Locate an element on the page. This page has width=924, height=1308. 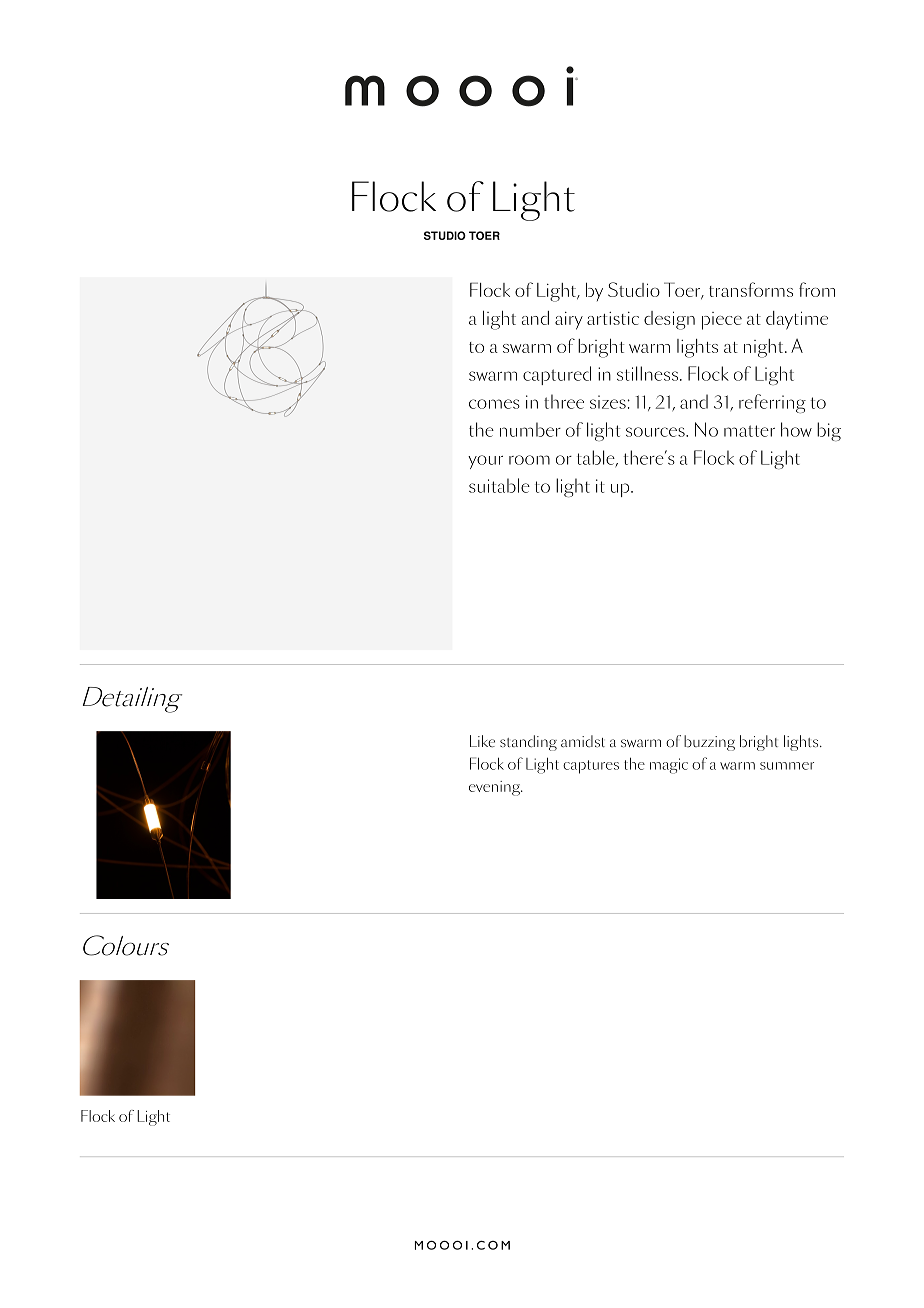
how is located at coordinates (796, 429).
